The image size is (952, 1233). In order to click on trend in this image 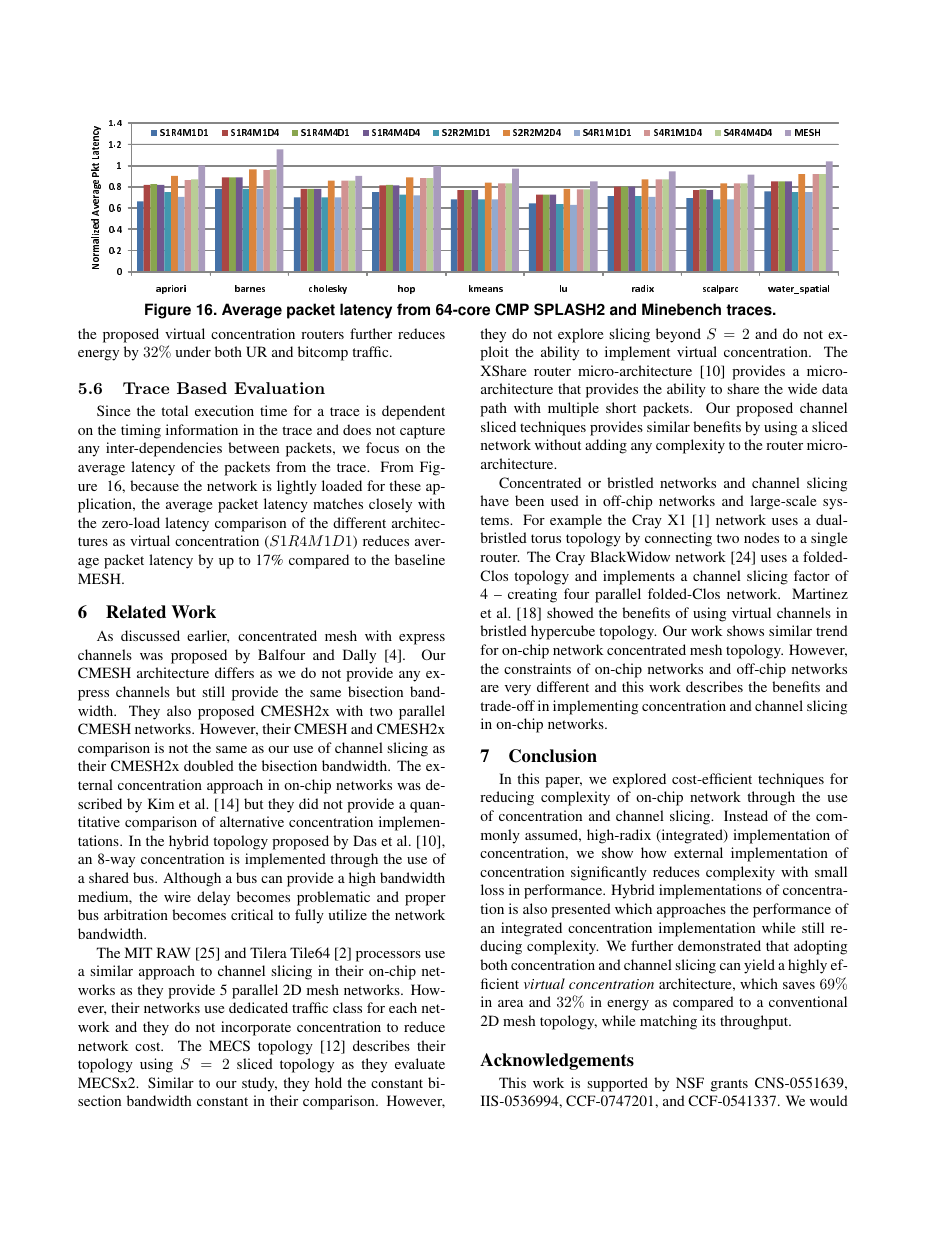, I will do `click(832, 630)`.
